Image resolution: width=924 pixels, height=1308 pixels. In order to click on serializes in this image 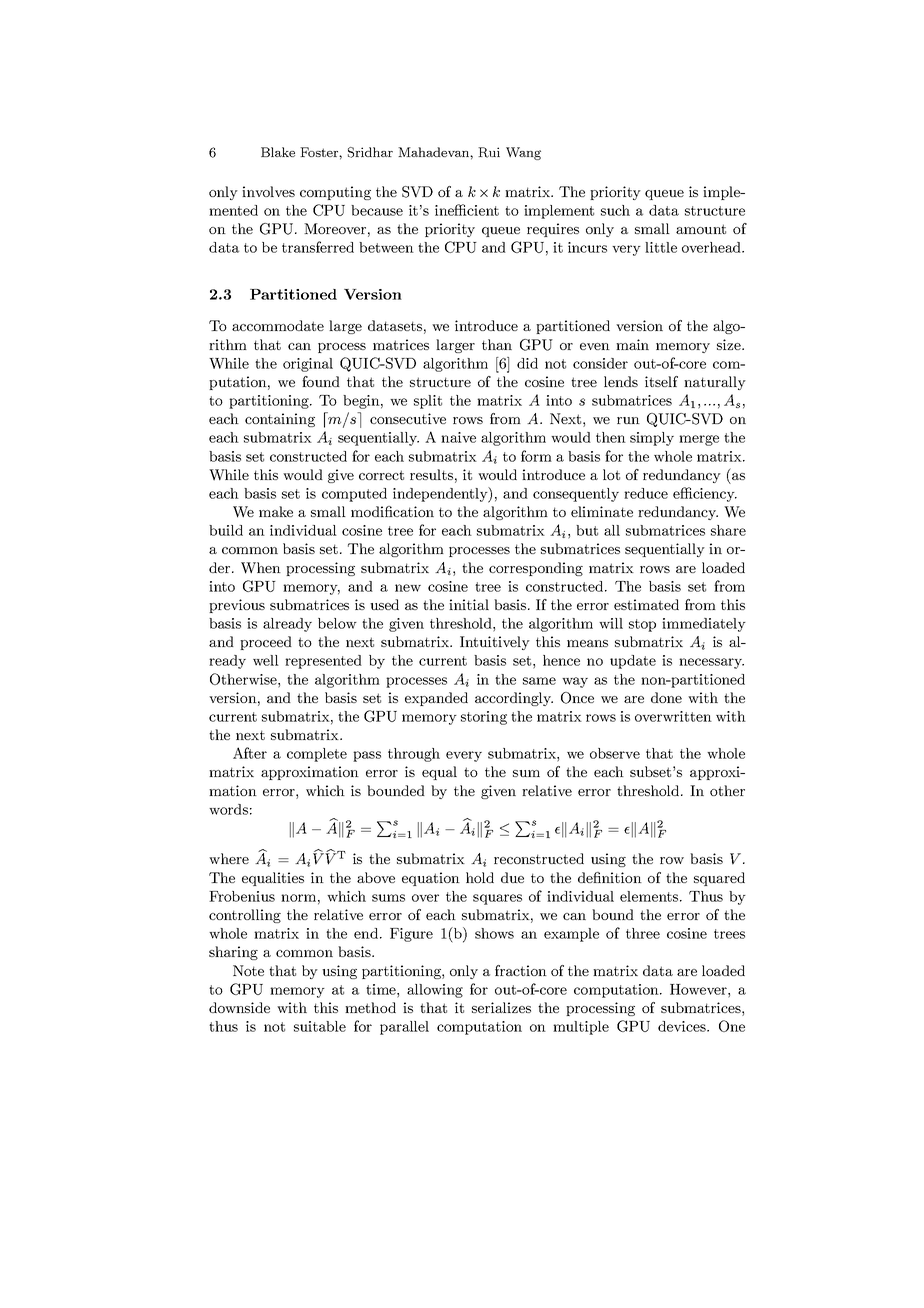, I will do `click(501, 1007)`.
